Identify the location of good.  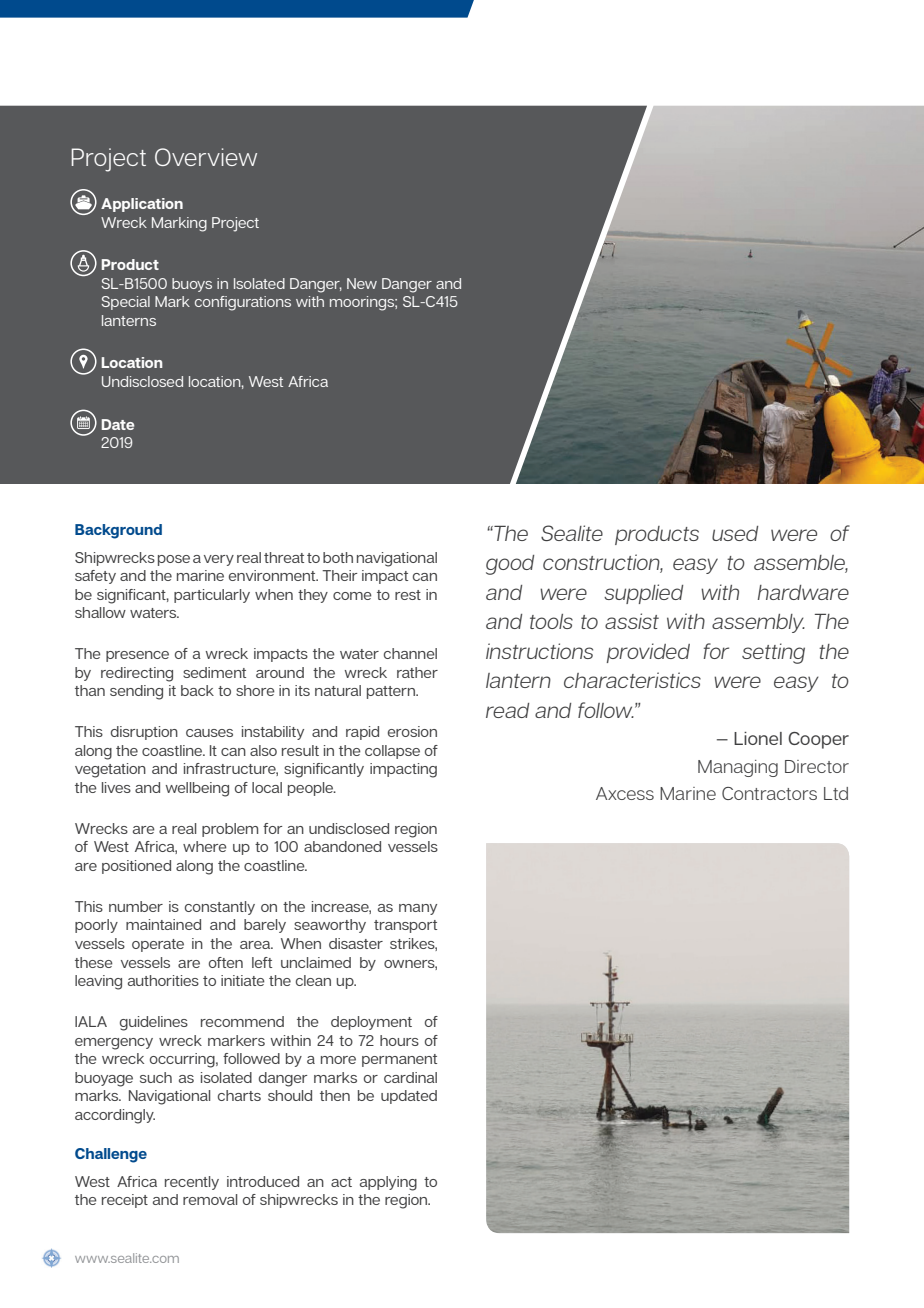
(510, 565).
